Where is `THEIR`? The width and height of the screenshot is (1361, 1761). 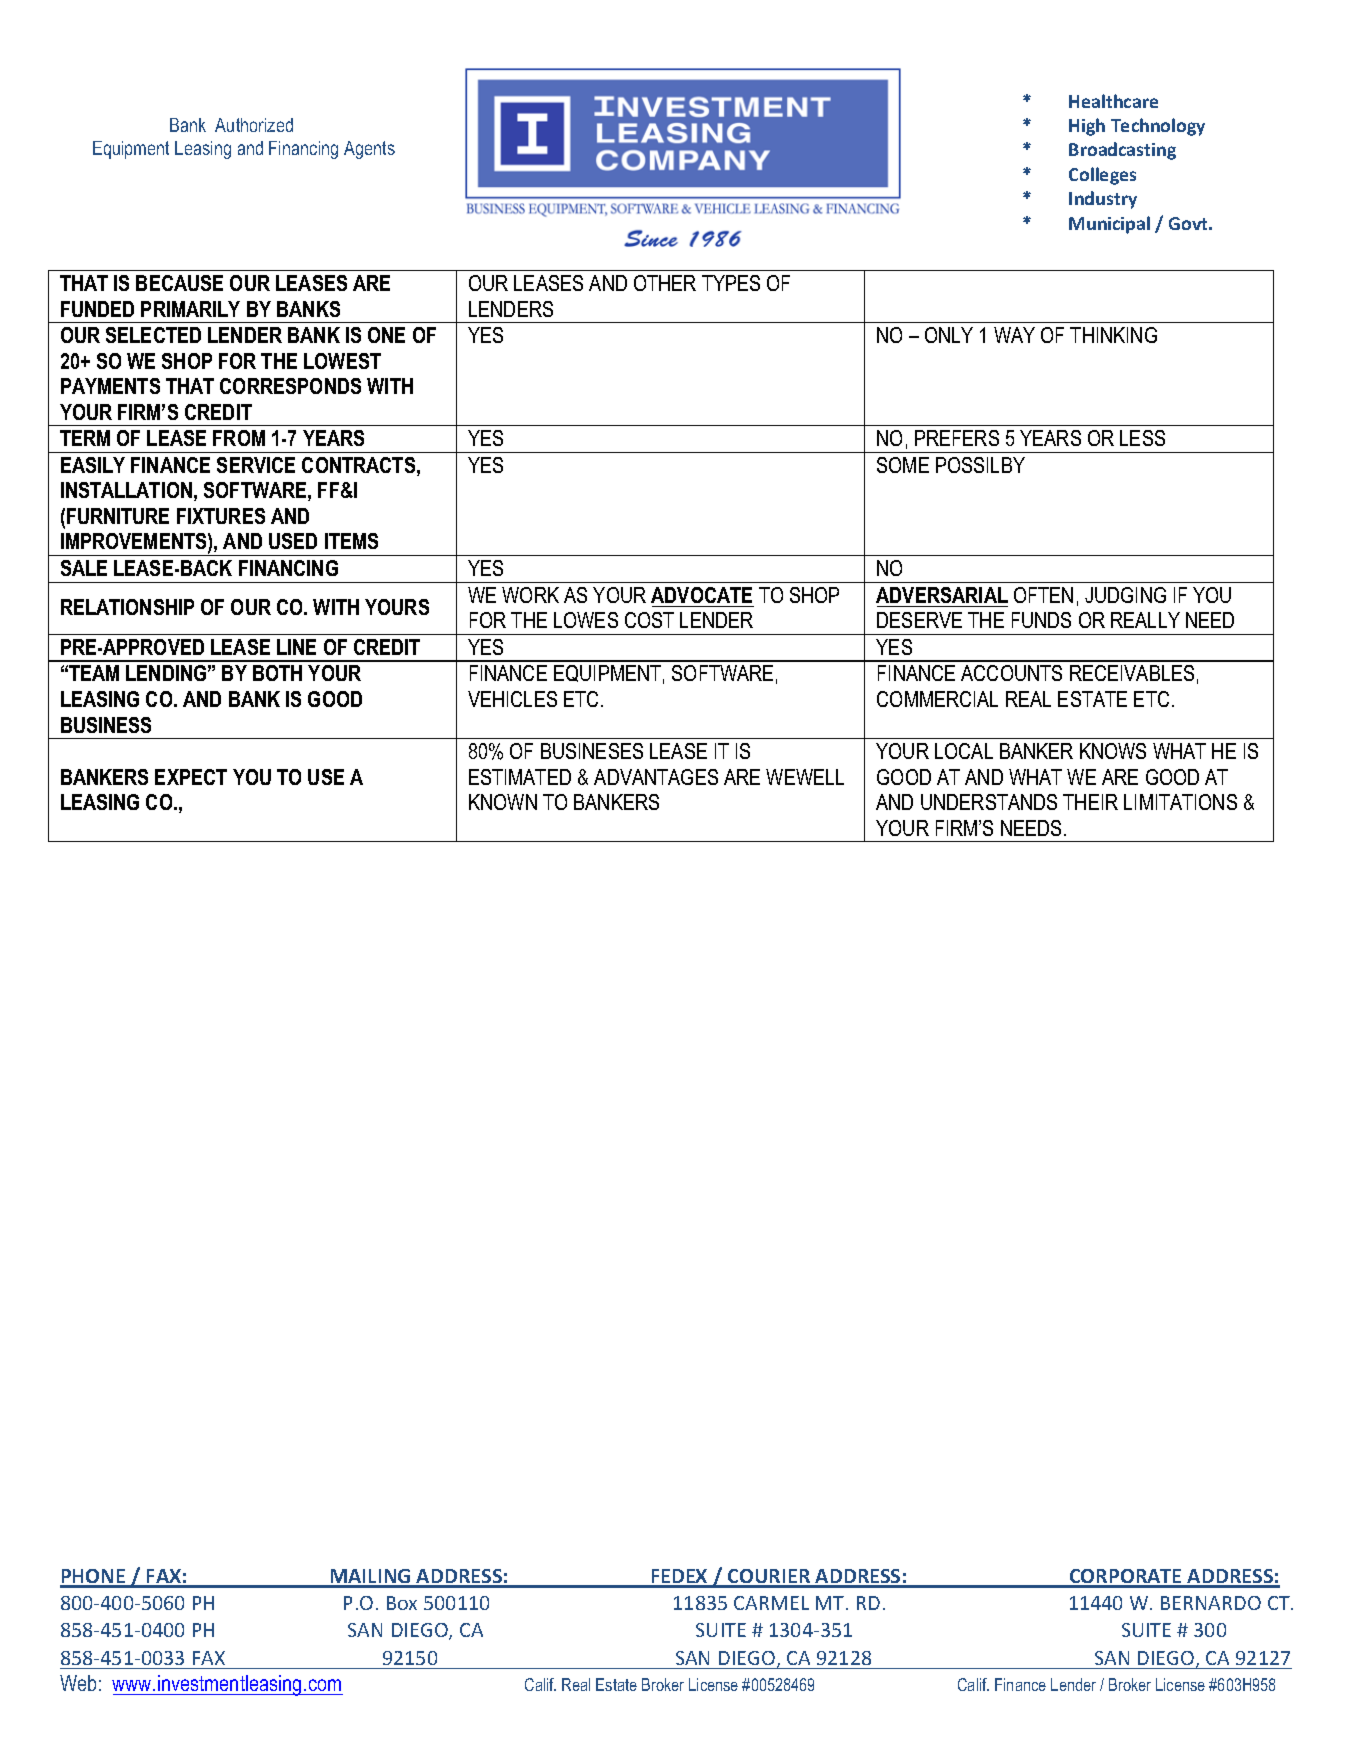 THEIR is located at coordinates (1090, 802).
